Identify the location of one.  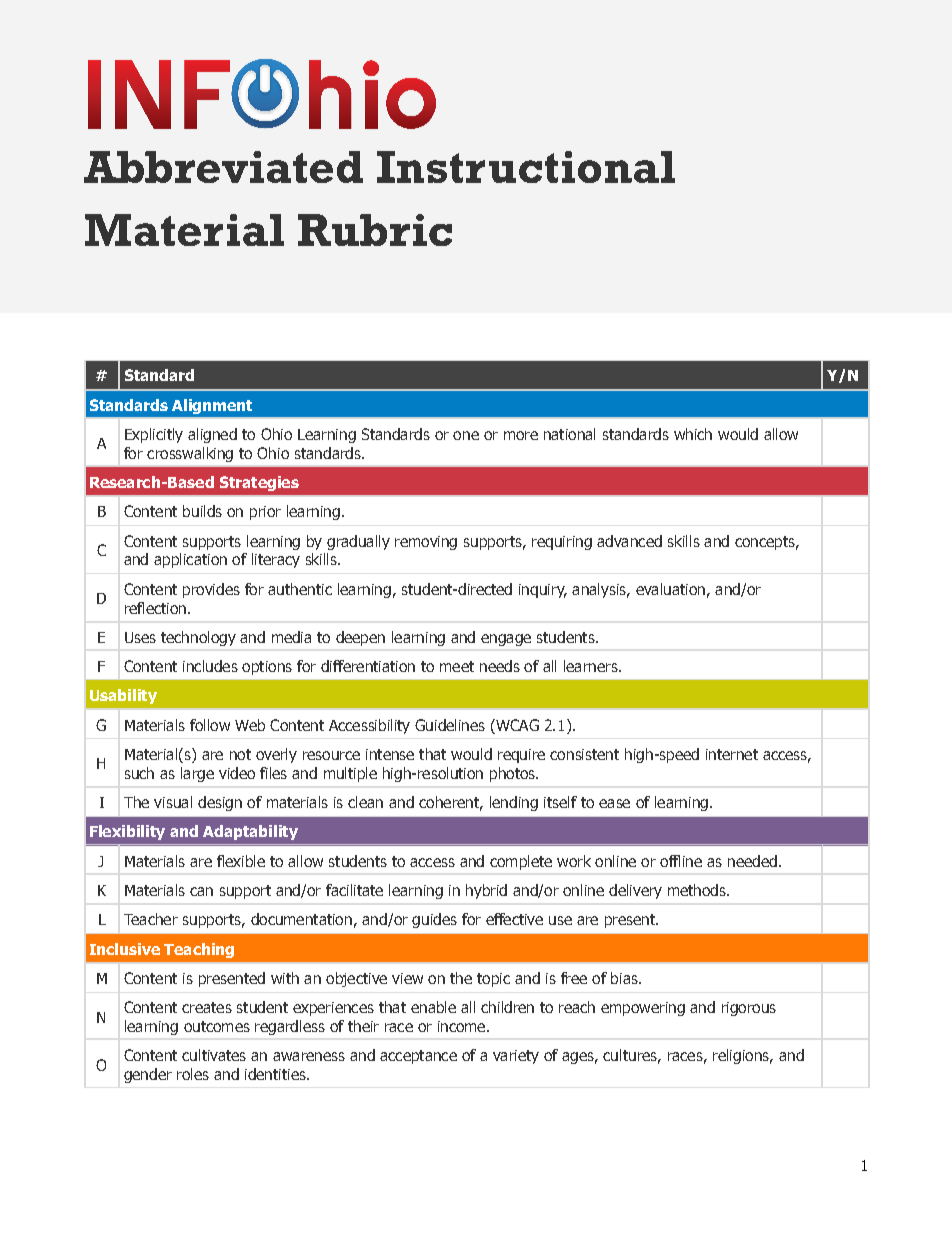
(466, 435).
